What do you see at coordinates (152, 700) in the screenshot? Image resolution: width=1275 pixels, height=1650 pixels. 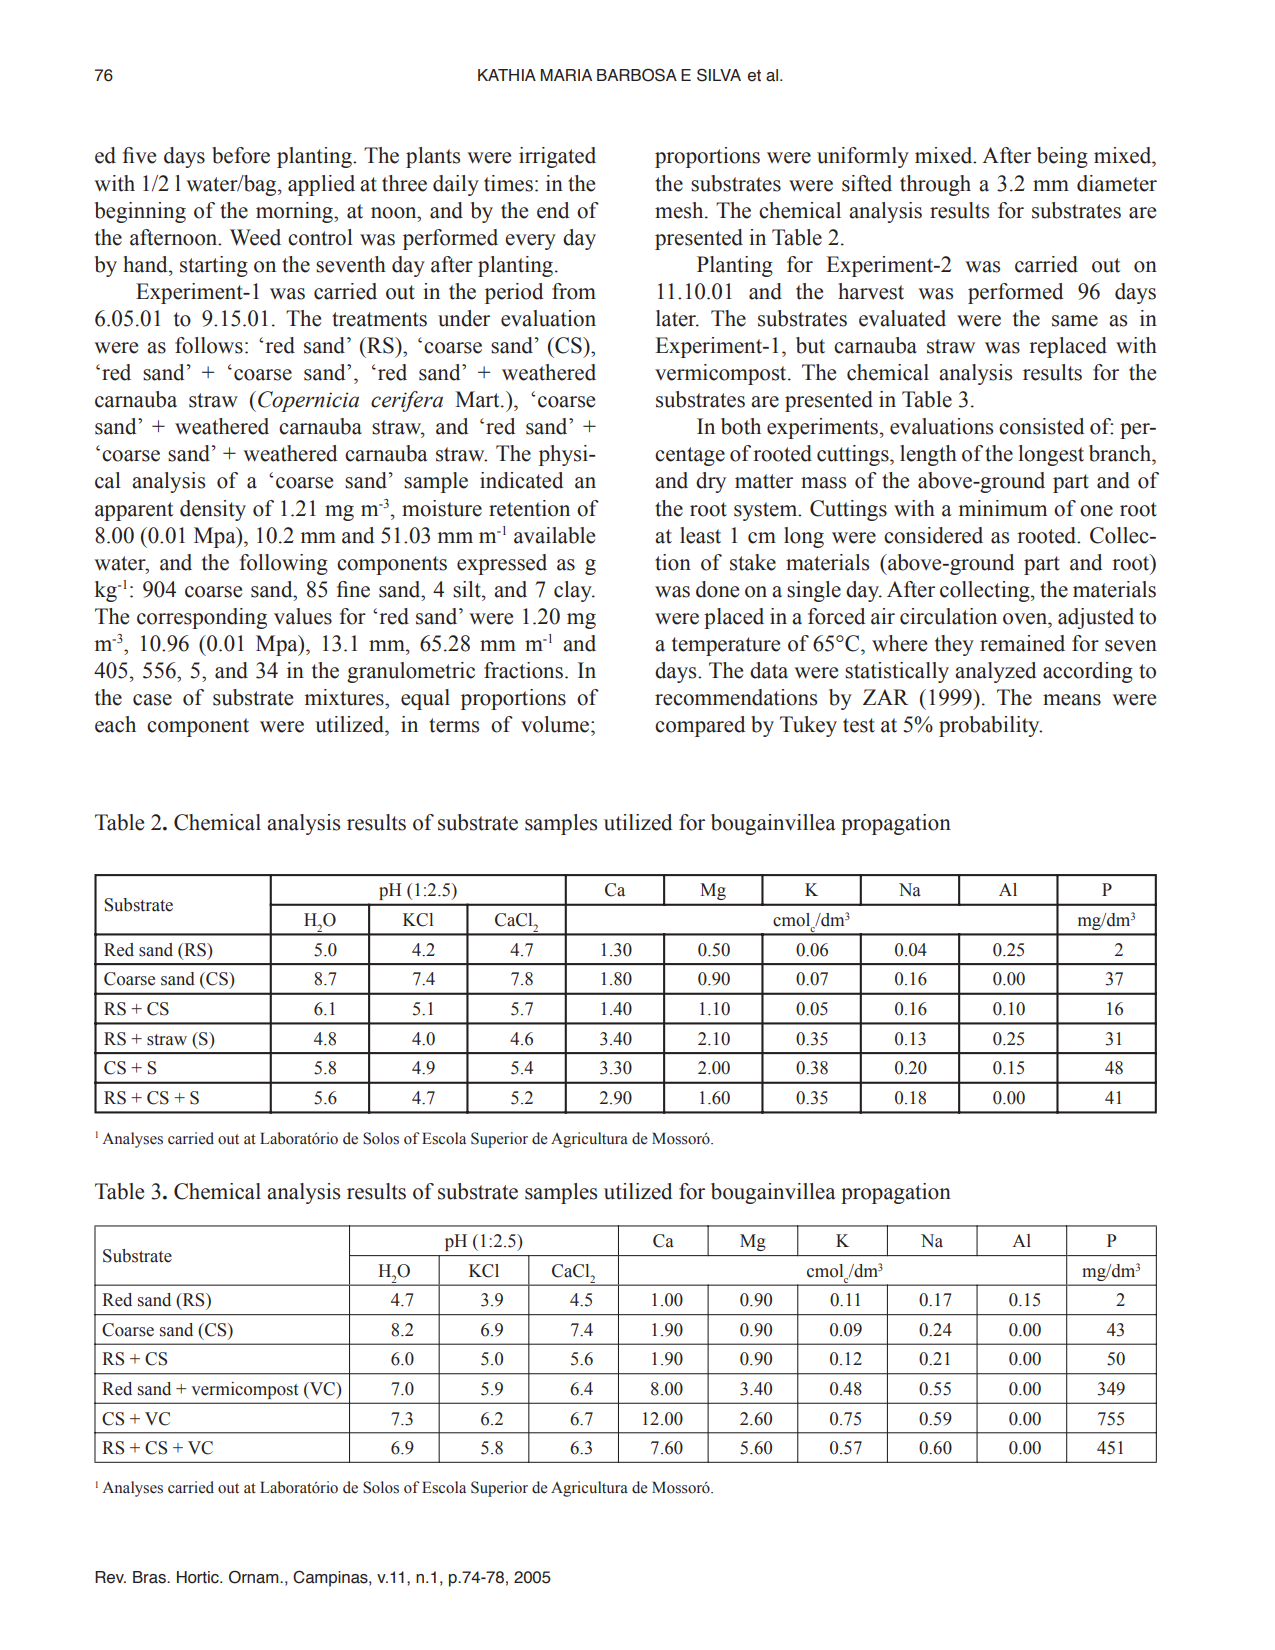 I see `case` at bounding box center [152, 700].
